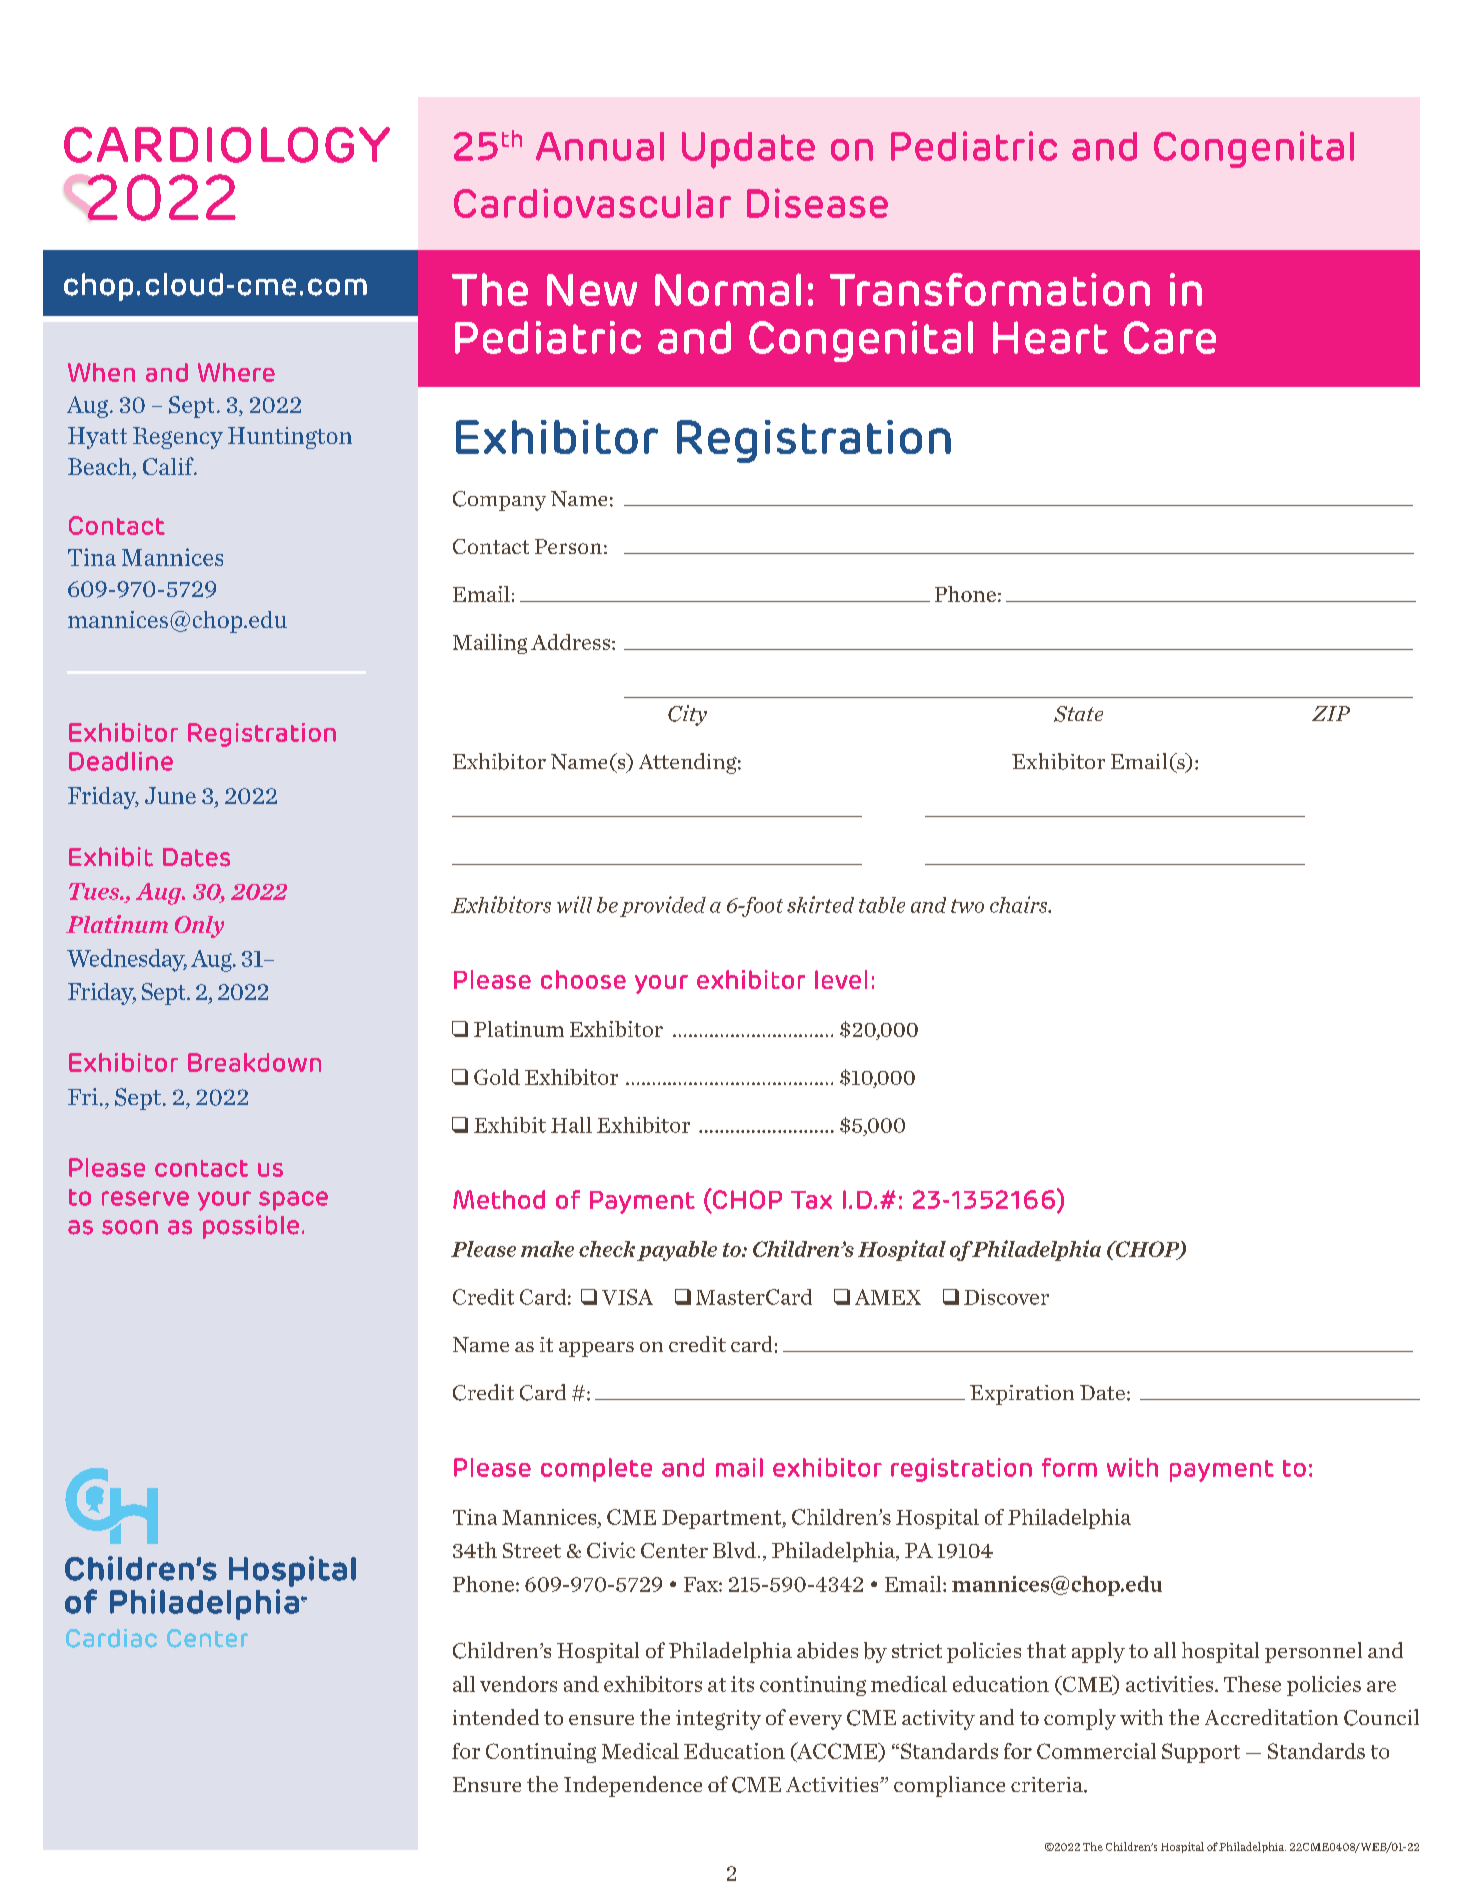 The width and height of the screenshot is (1463, 1893). What do you see at coordinates (496, 1717) in the screenshot?
I see `intended` at bounding box center [496, 1717].
